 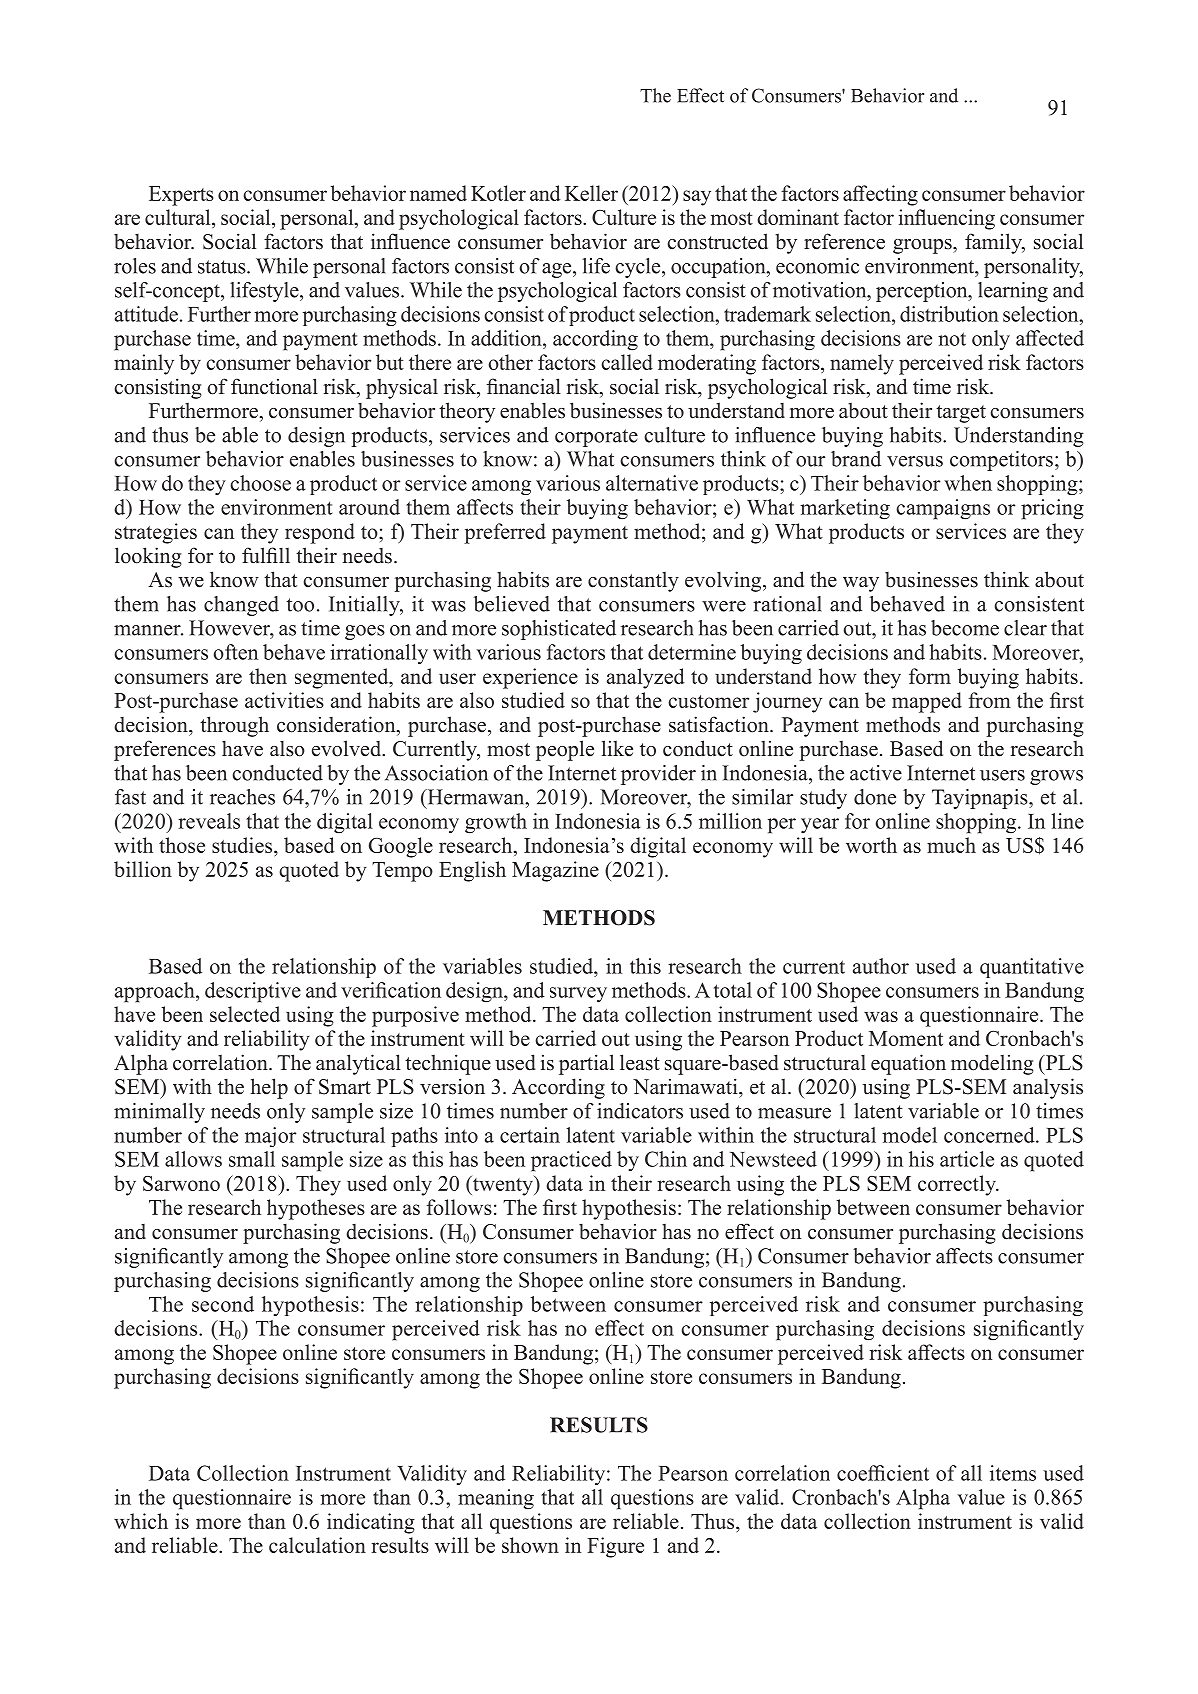 I want to click on practiced, so click(x=571, y=1161).
